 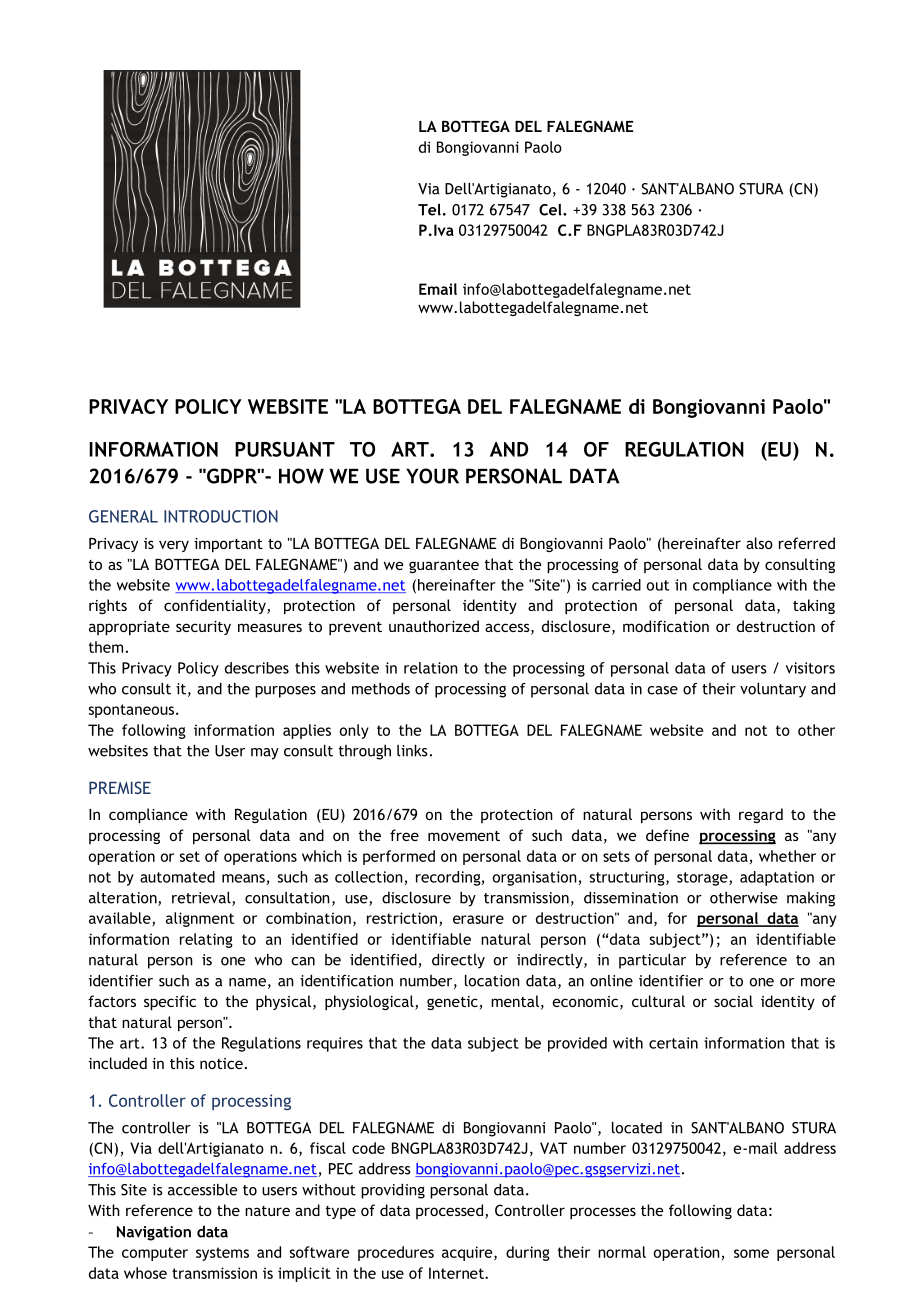 I want to click on guarantee, so click(x=444, y=566).
